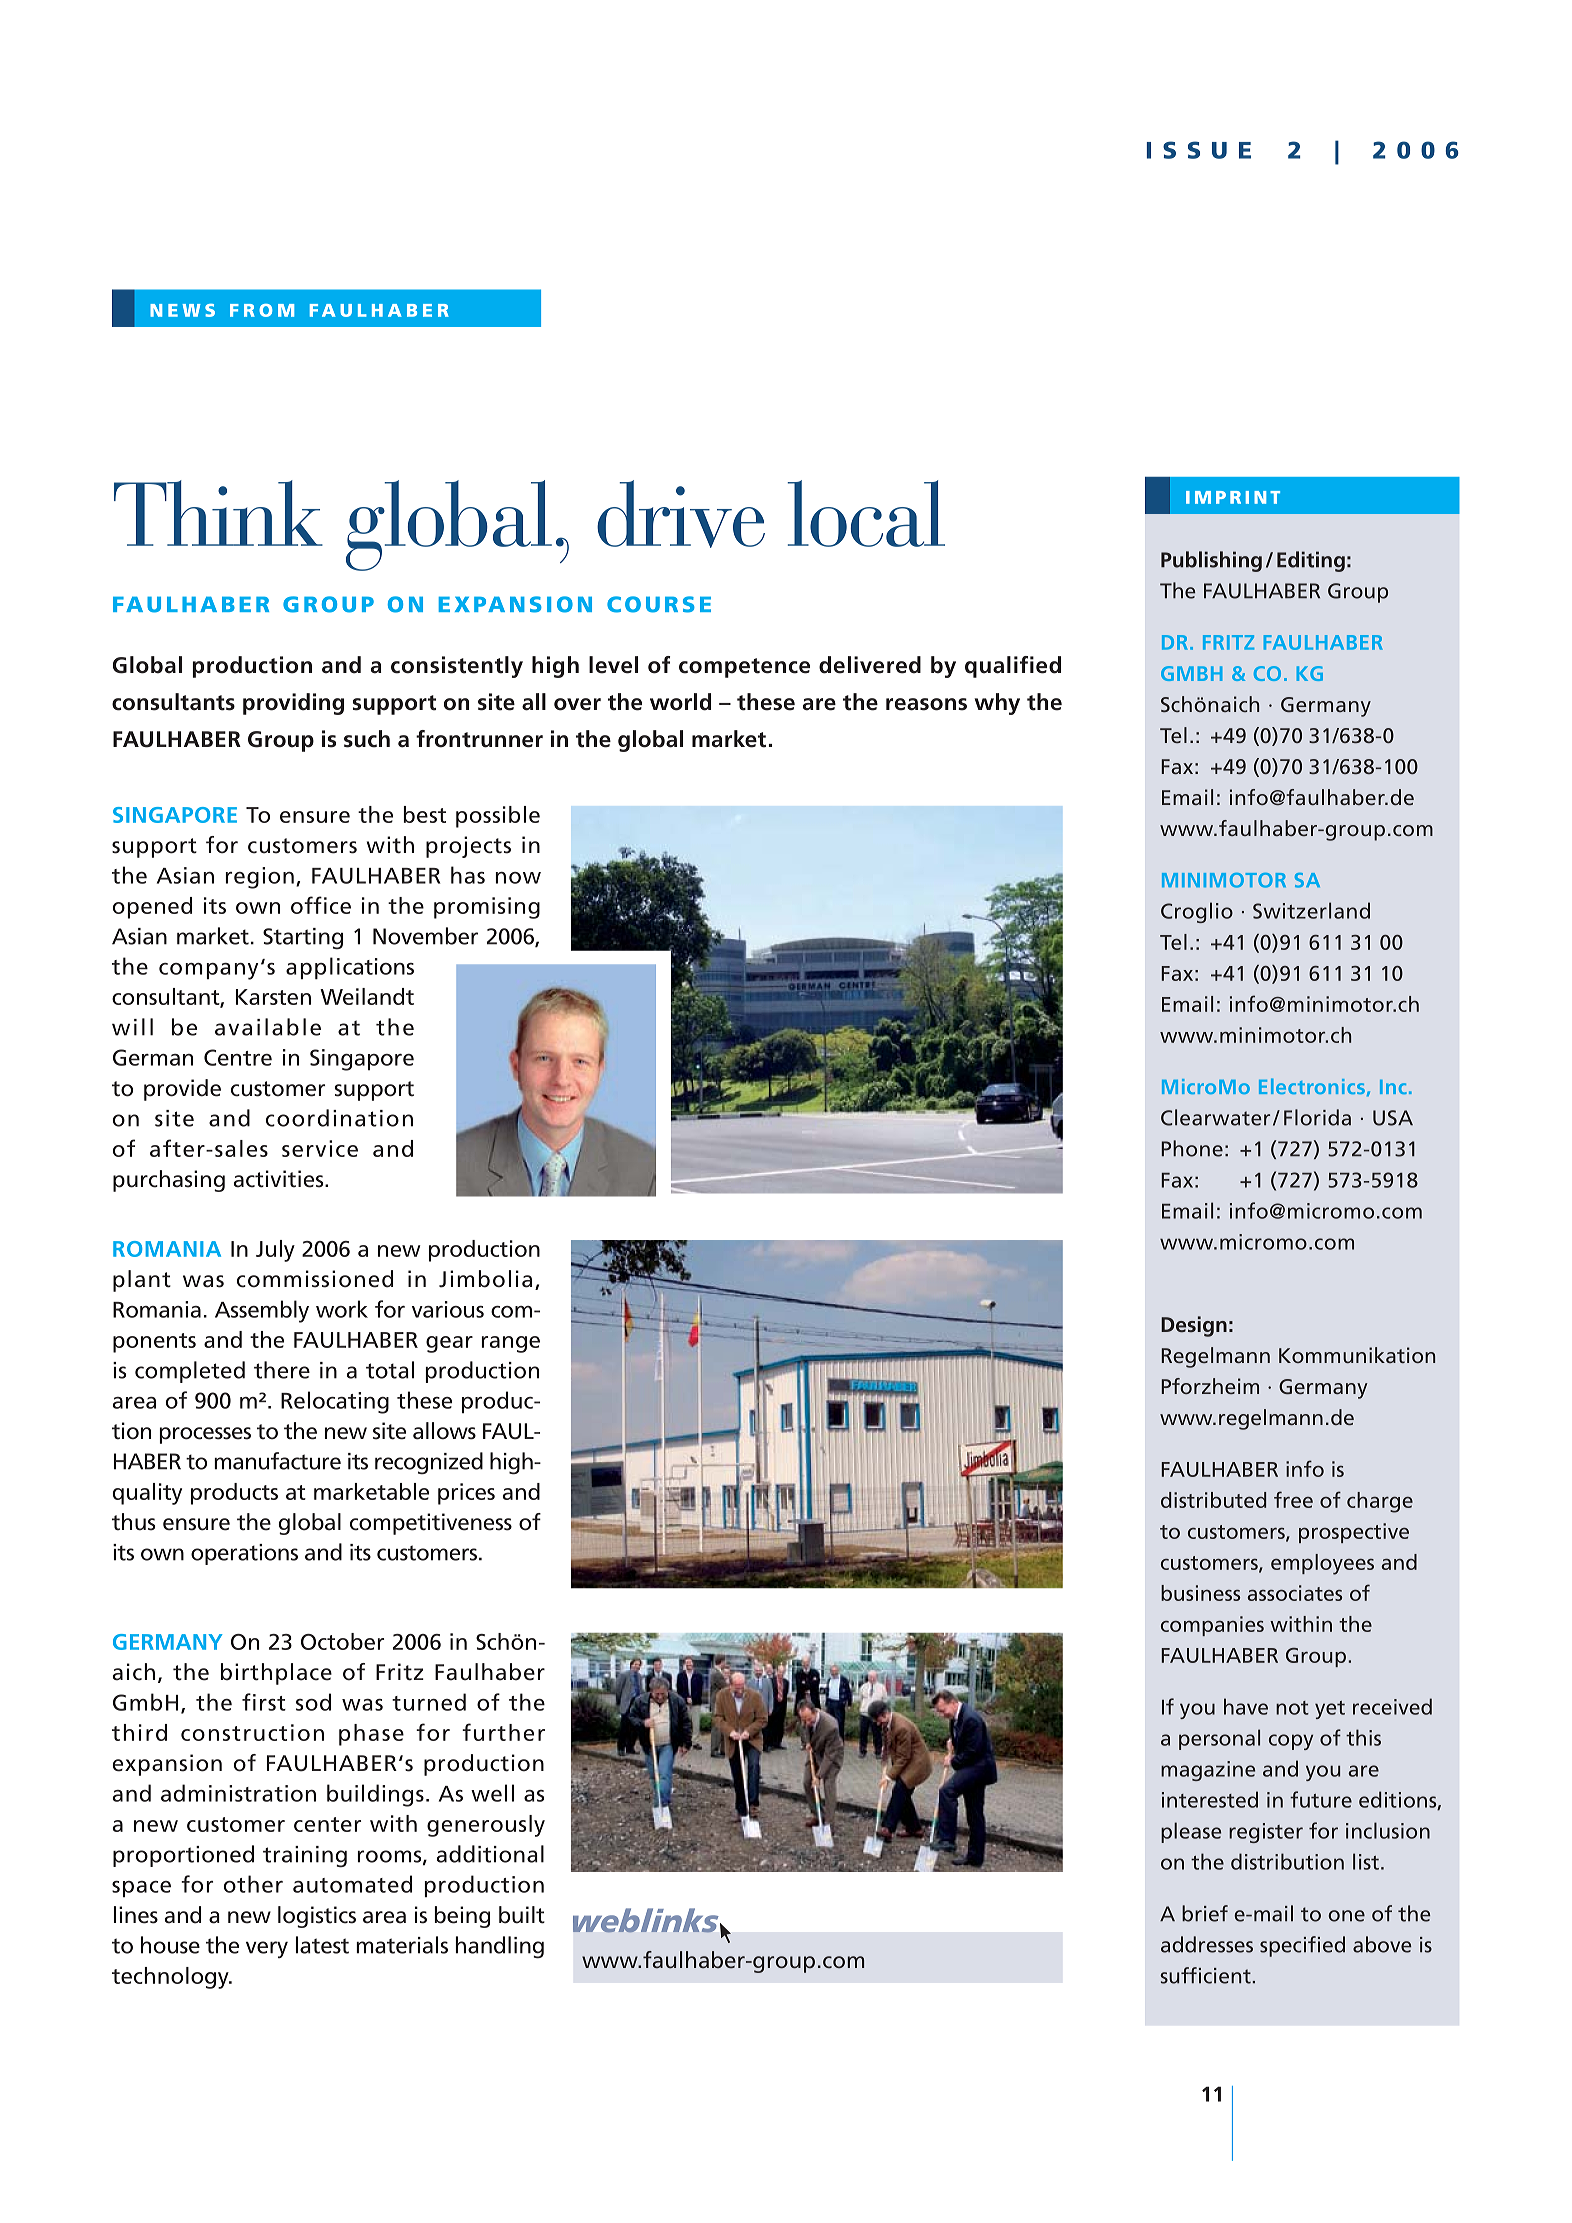 This document has width=1572, height=2223. Describe the element at coordinates (218, 513) in the document. I see `Think` at that location.
